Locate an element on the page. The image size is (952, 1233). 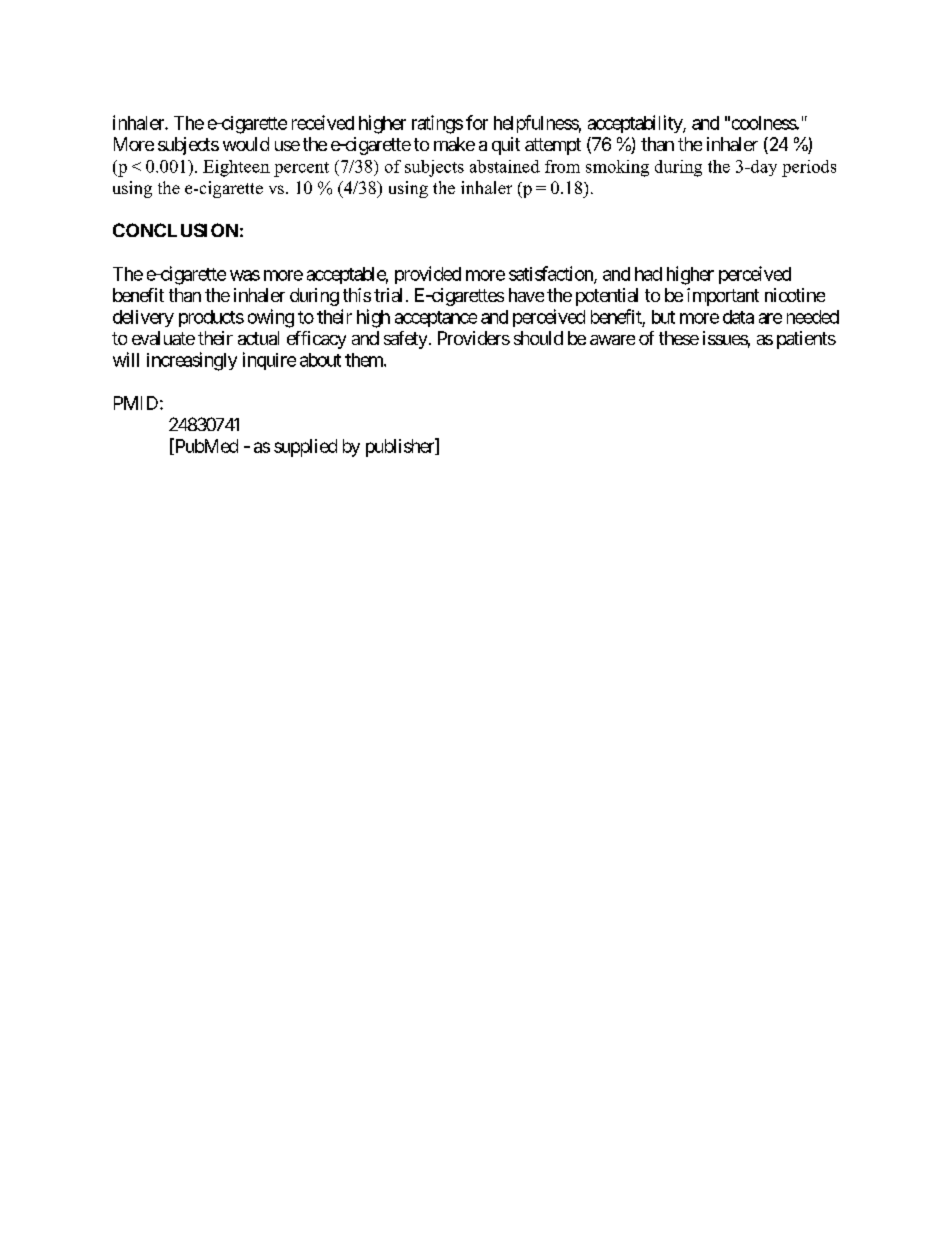
supplied is located at coordinates (305, 448).
